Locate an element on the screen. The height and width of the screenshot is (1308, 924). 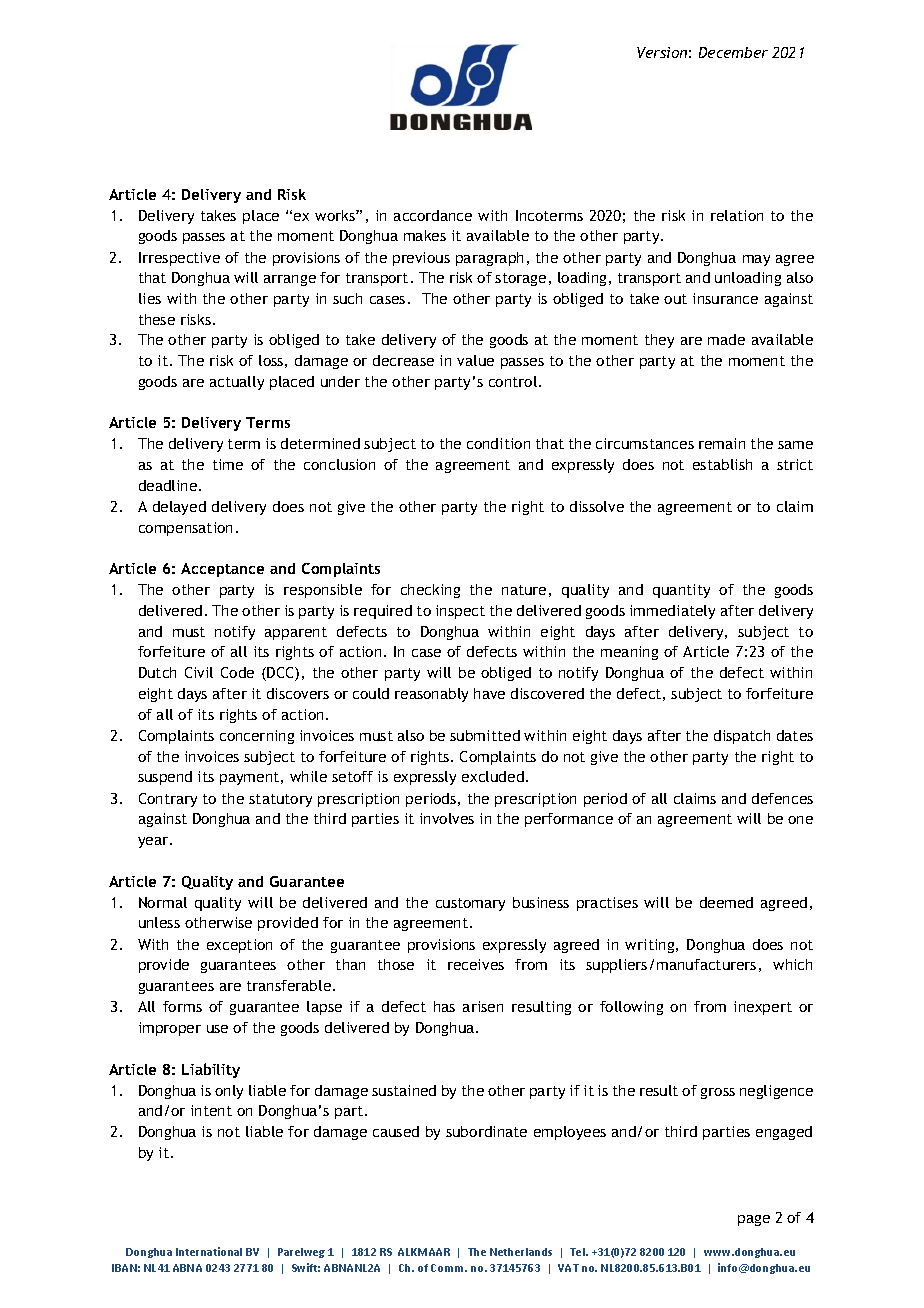
International is located at coordinates (209, 1251).
